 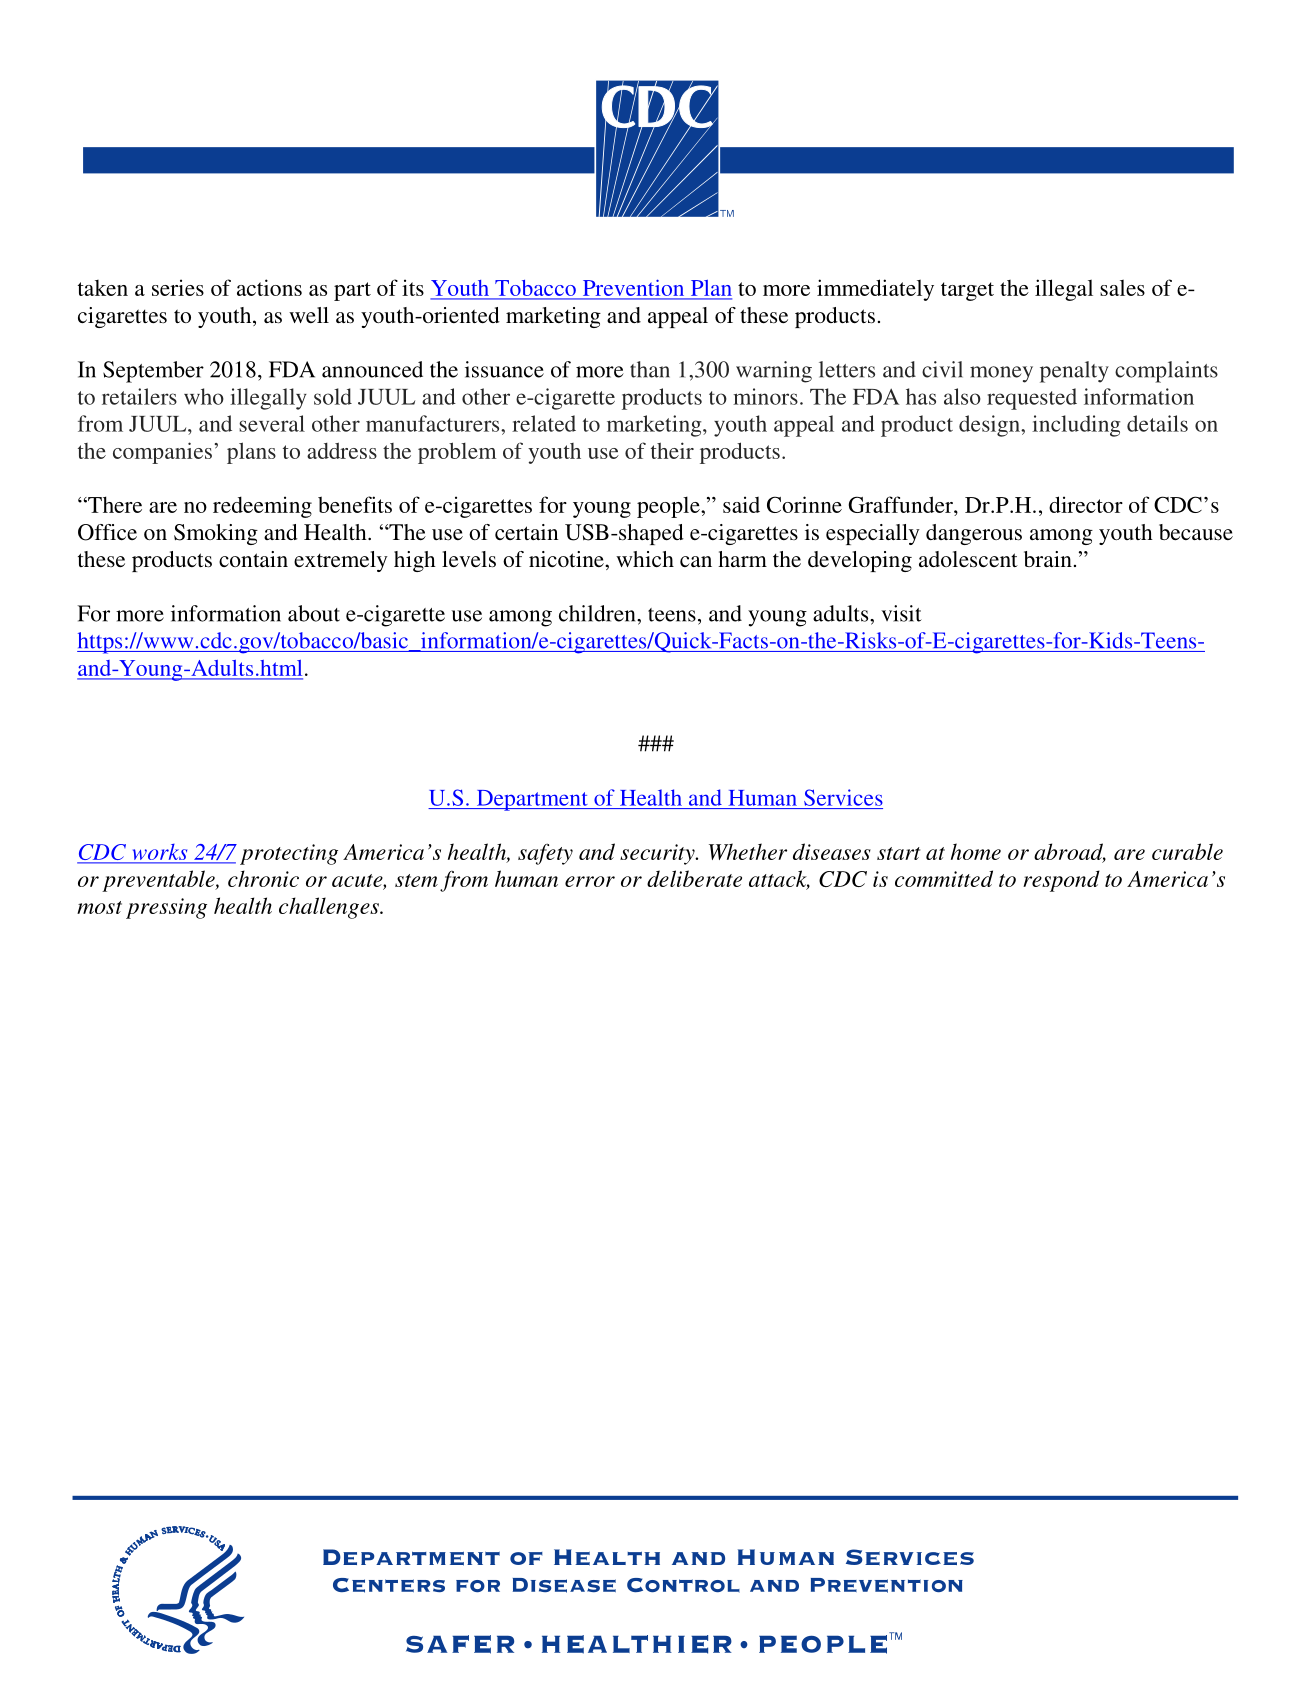 What do you see at coordinates (159, 853) in the document?
I see `works` at bounding box center [159, 853].
